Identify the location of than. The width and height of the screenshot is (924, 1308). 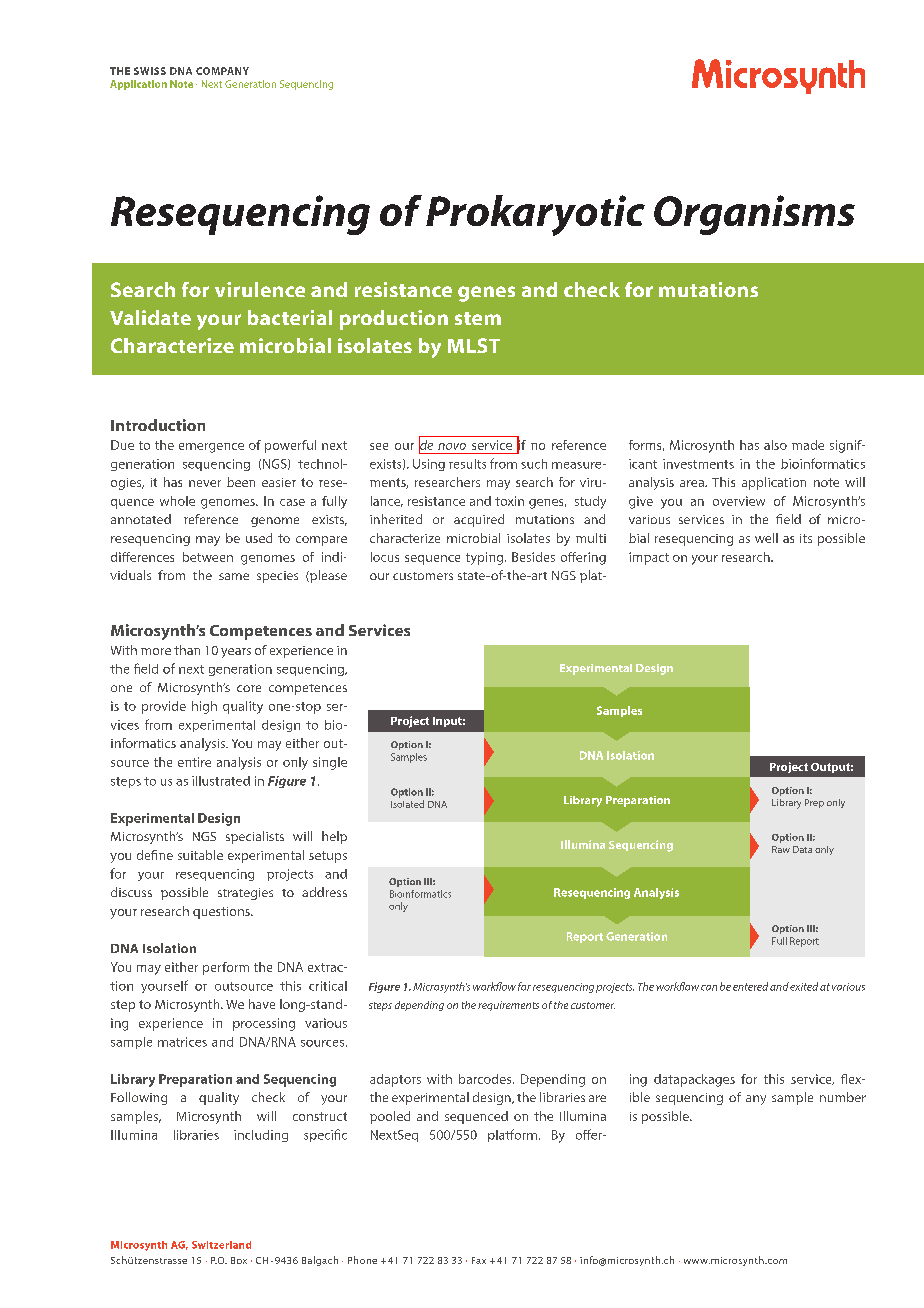
(187, 650).
